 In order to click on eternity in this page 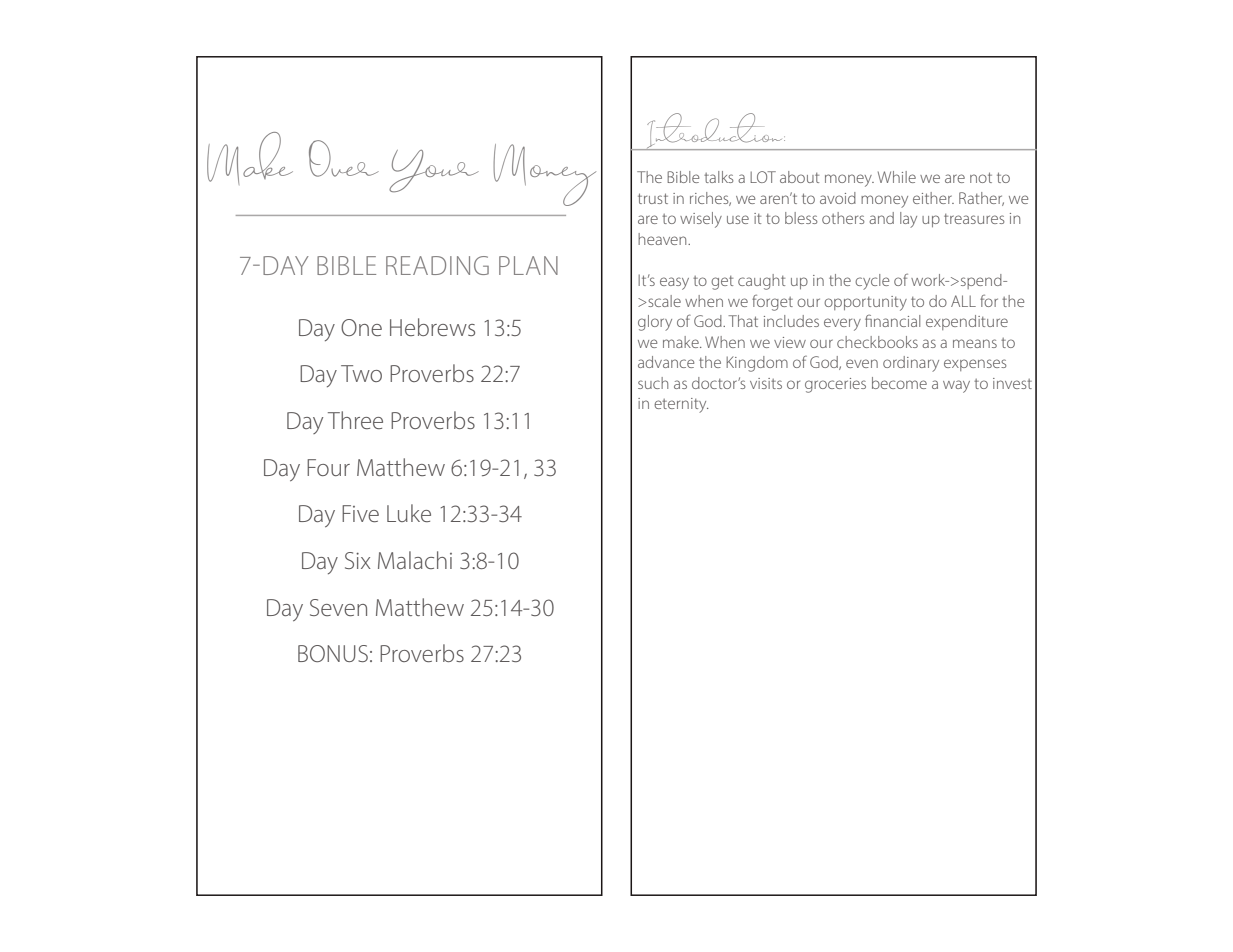, I will do `click(681, 405)`.
